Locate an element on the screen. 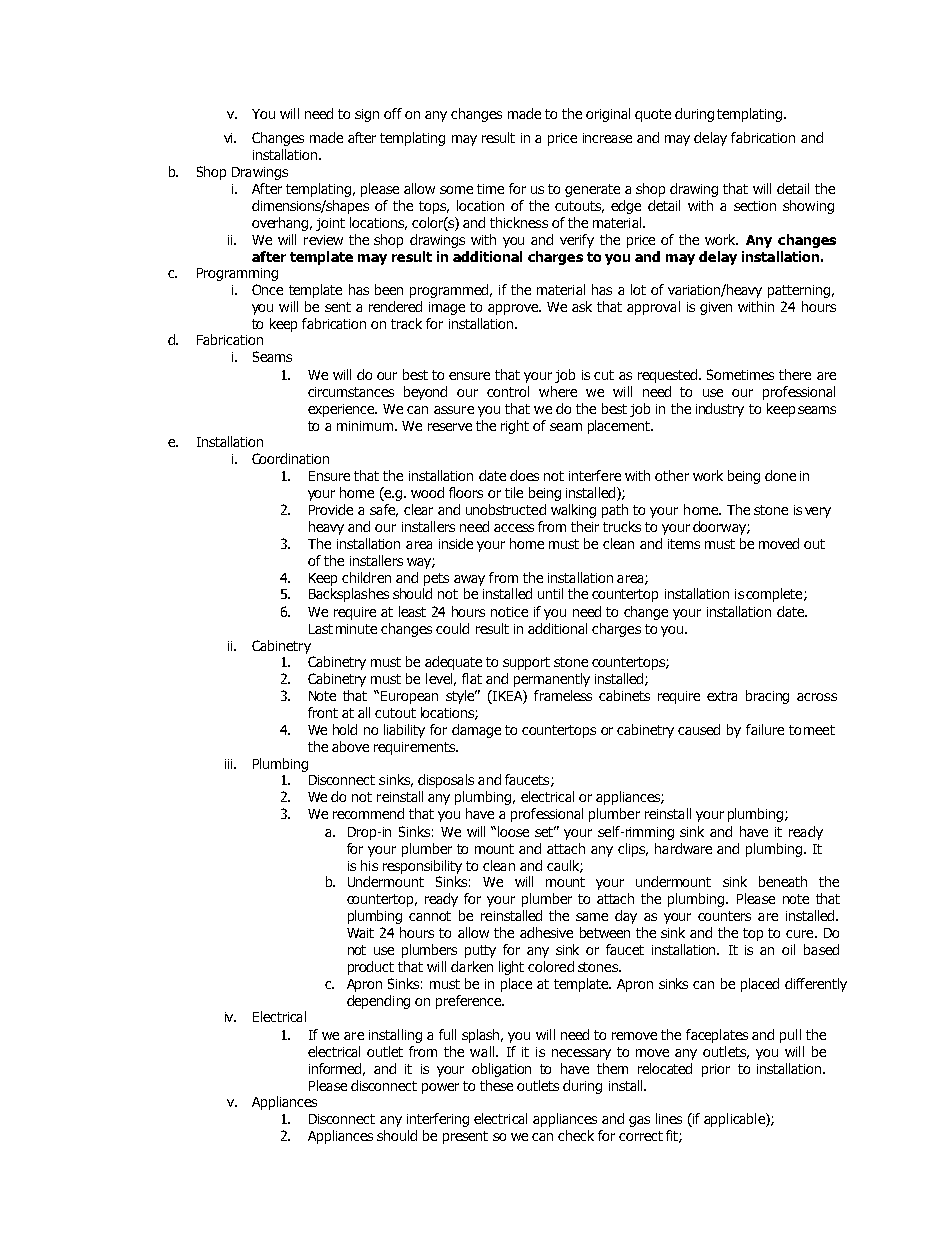 The width and height of the screenshot is (952, 1233). does is located at coordinates (524, 475).
